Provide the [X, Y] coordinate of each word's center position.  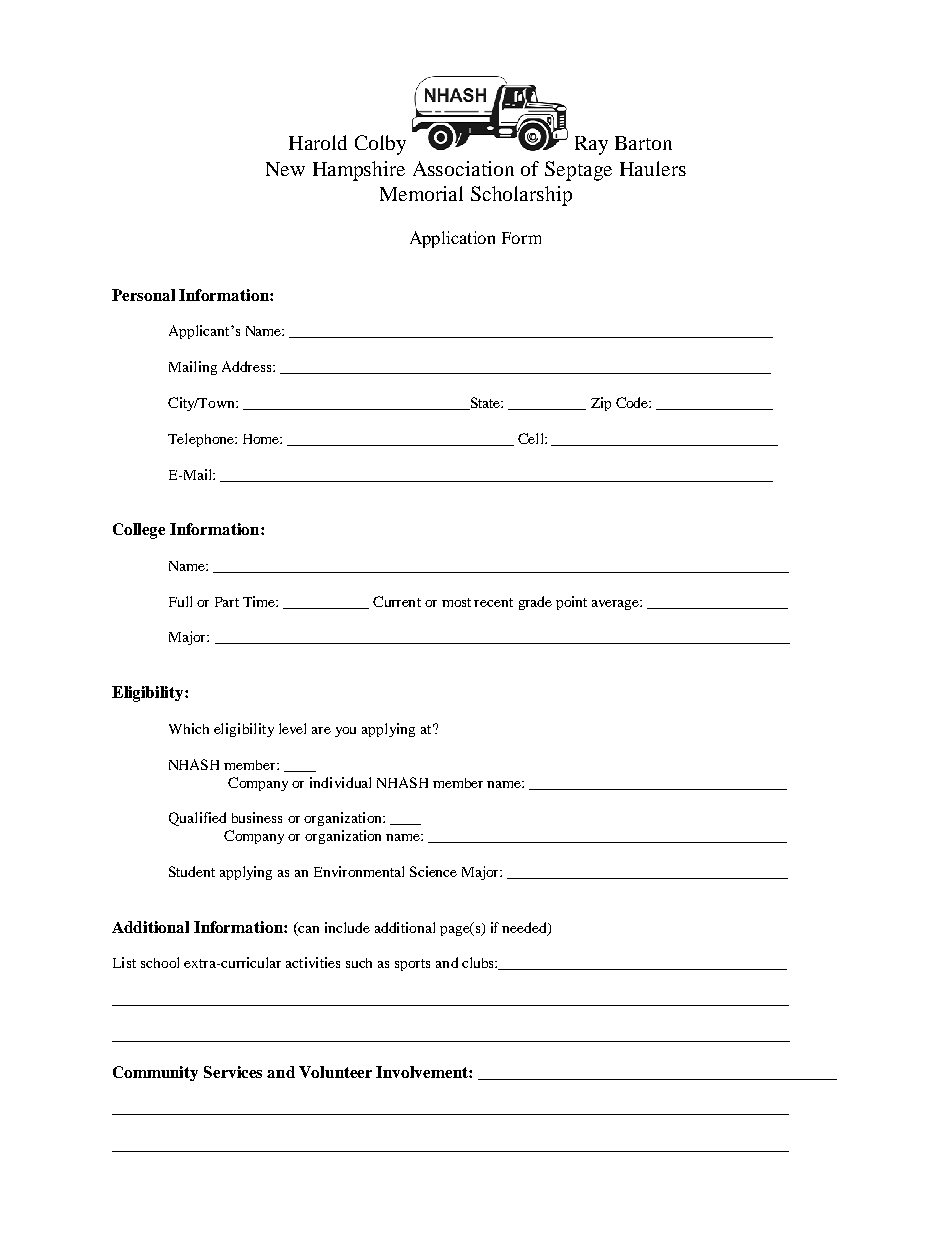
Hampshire [359, 171]
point [571, 603]
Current [397, 601]
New [285, 169]
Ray [591, 145]
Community [155, 1073]
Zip [601, 404]
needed [525, 929]
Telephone [202, 440]
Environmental [359, 871]
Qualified [197, 819]
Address [248, 366]
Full [180, 601]
